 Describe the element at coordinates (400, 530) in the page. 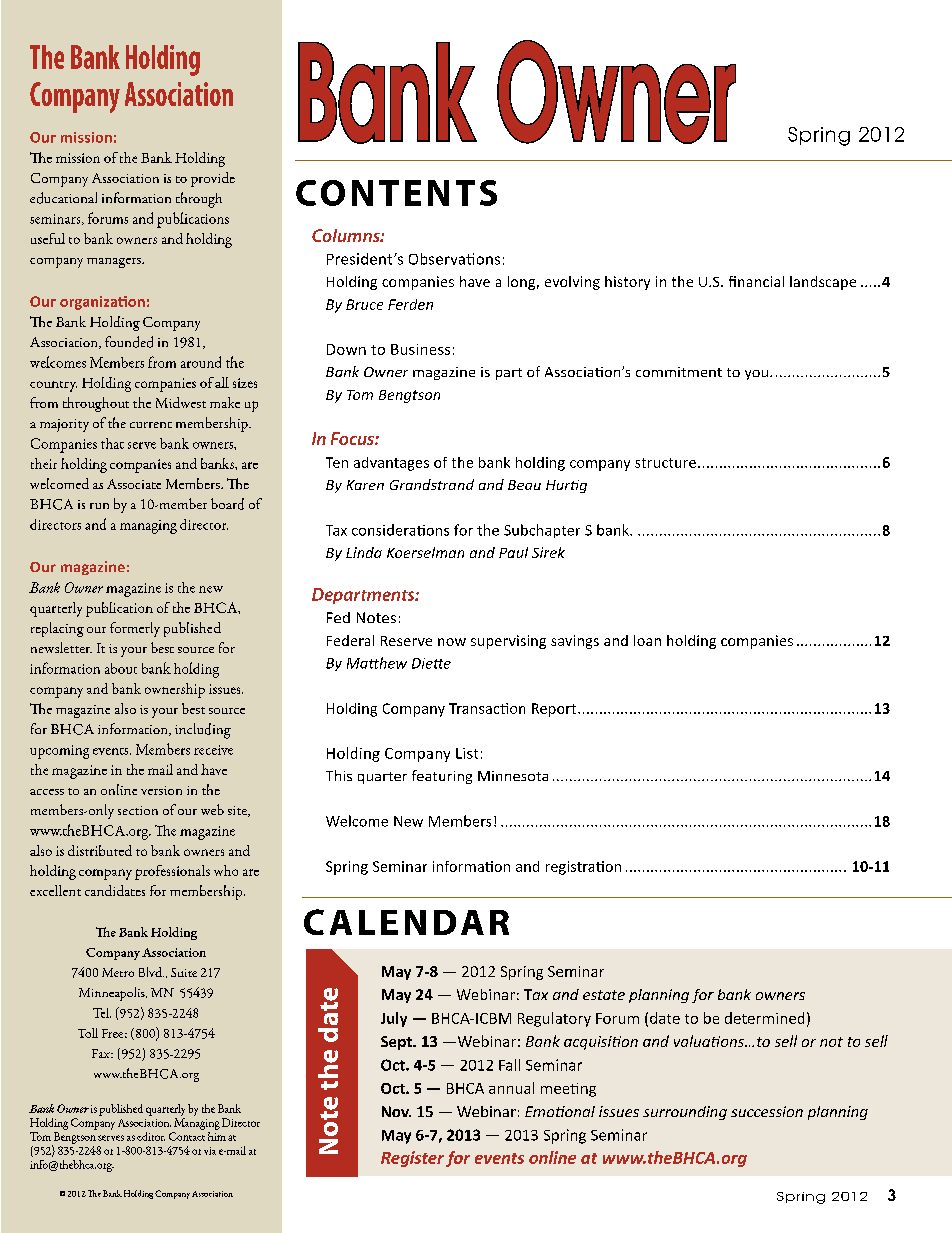

I see `considerations` at that location.
